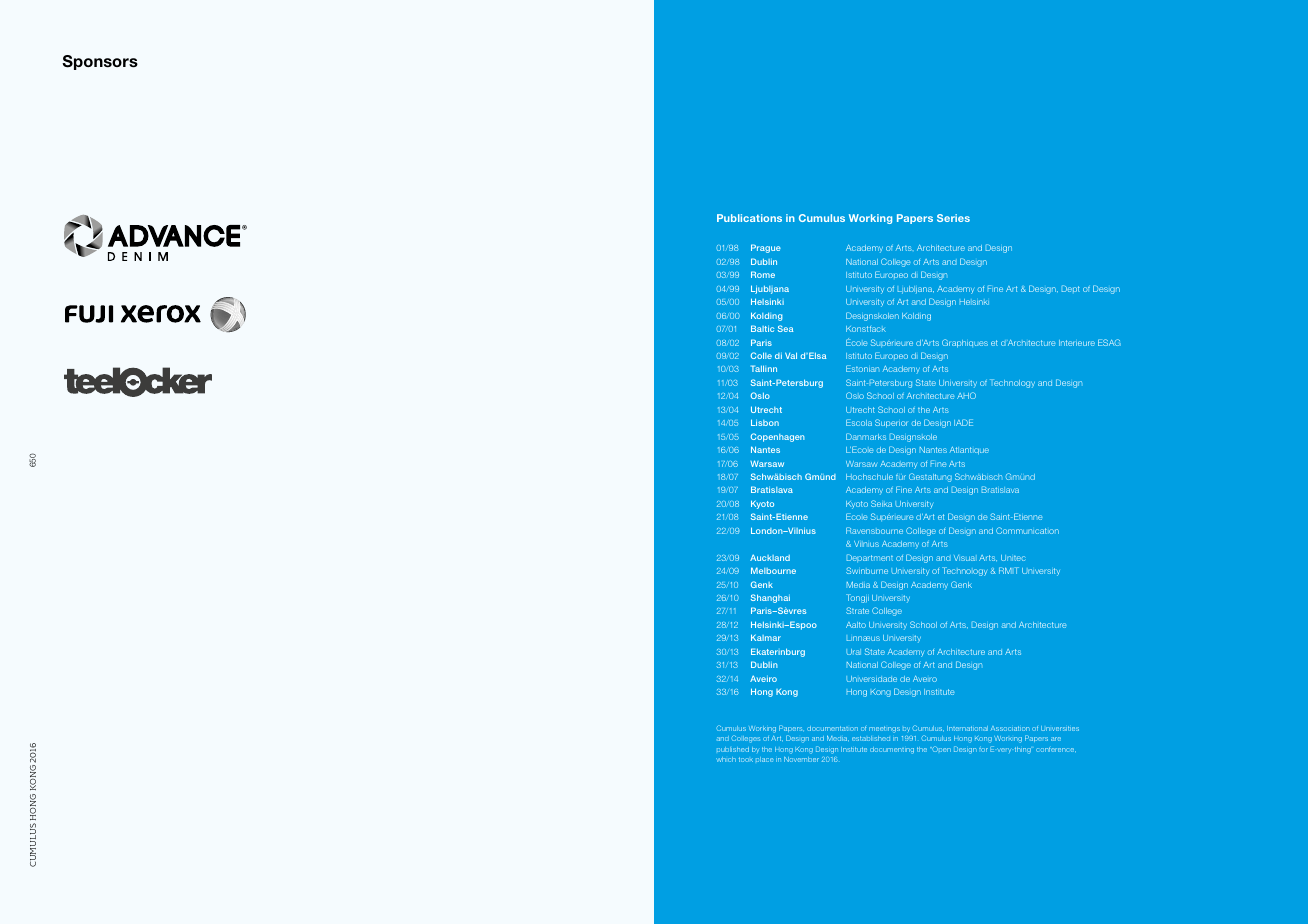  I want to click on Publications, so click(749, 218).
